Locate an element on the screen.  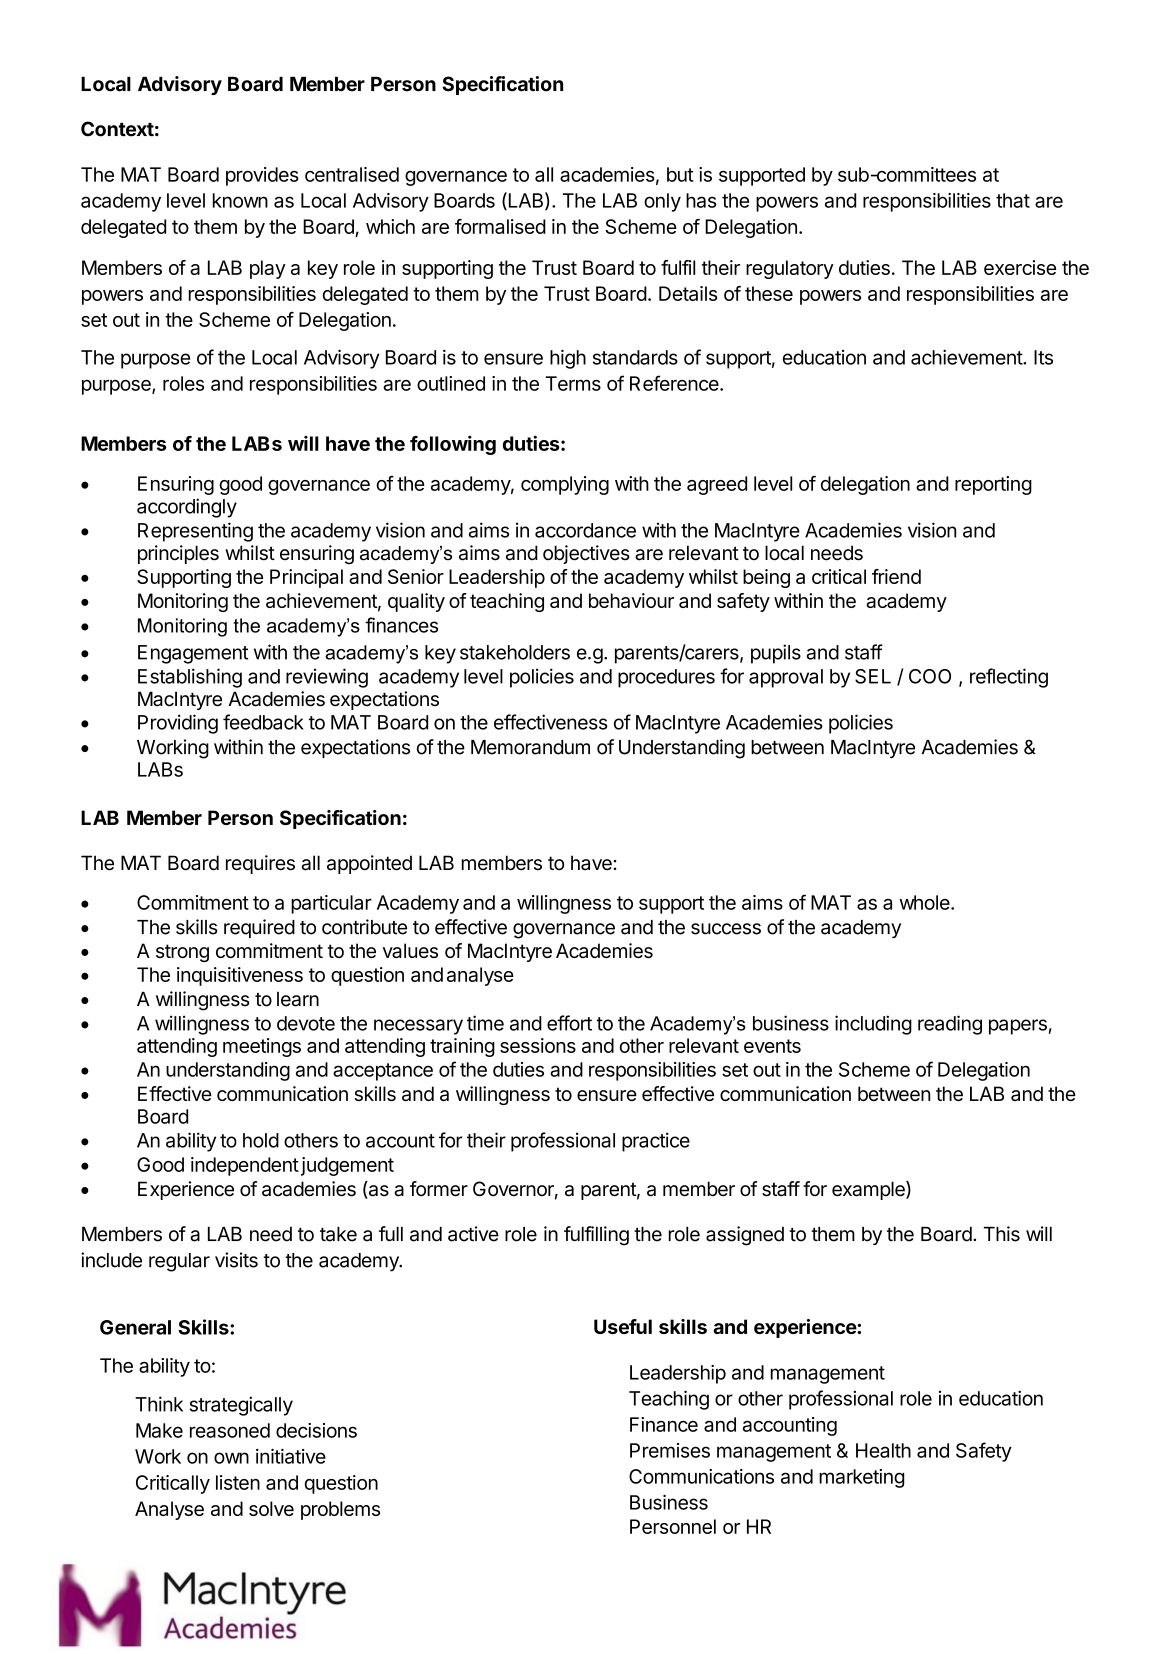
friend is located at coordinates (896, 576).
